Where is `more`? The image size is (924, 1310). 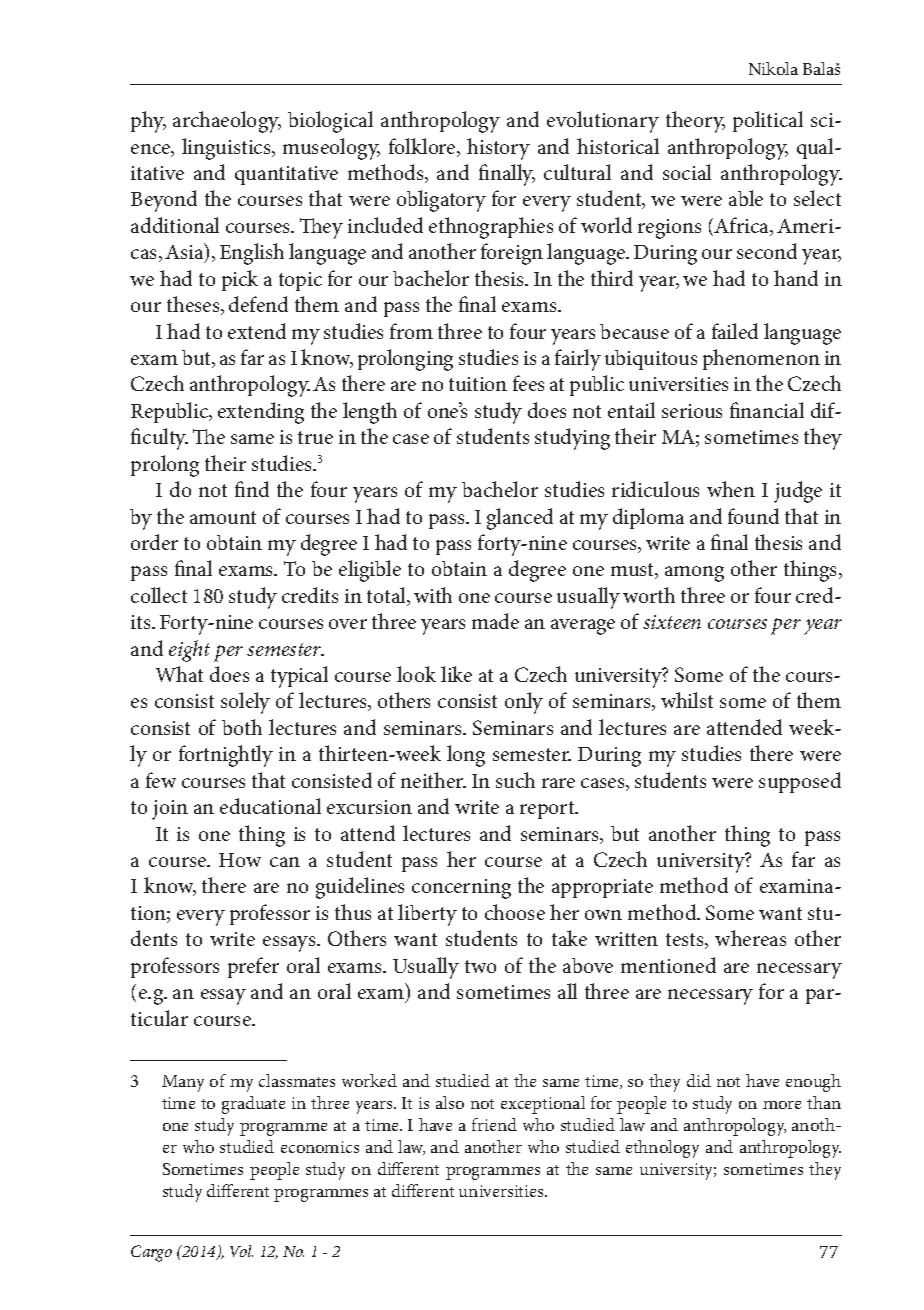 more is located at coordinates (782, 1105).
